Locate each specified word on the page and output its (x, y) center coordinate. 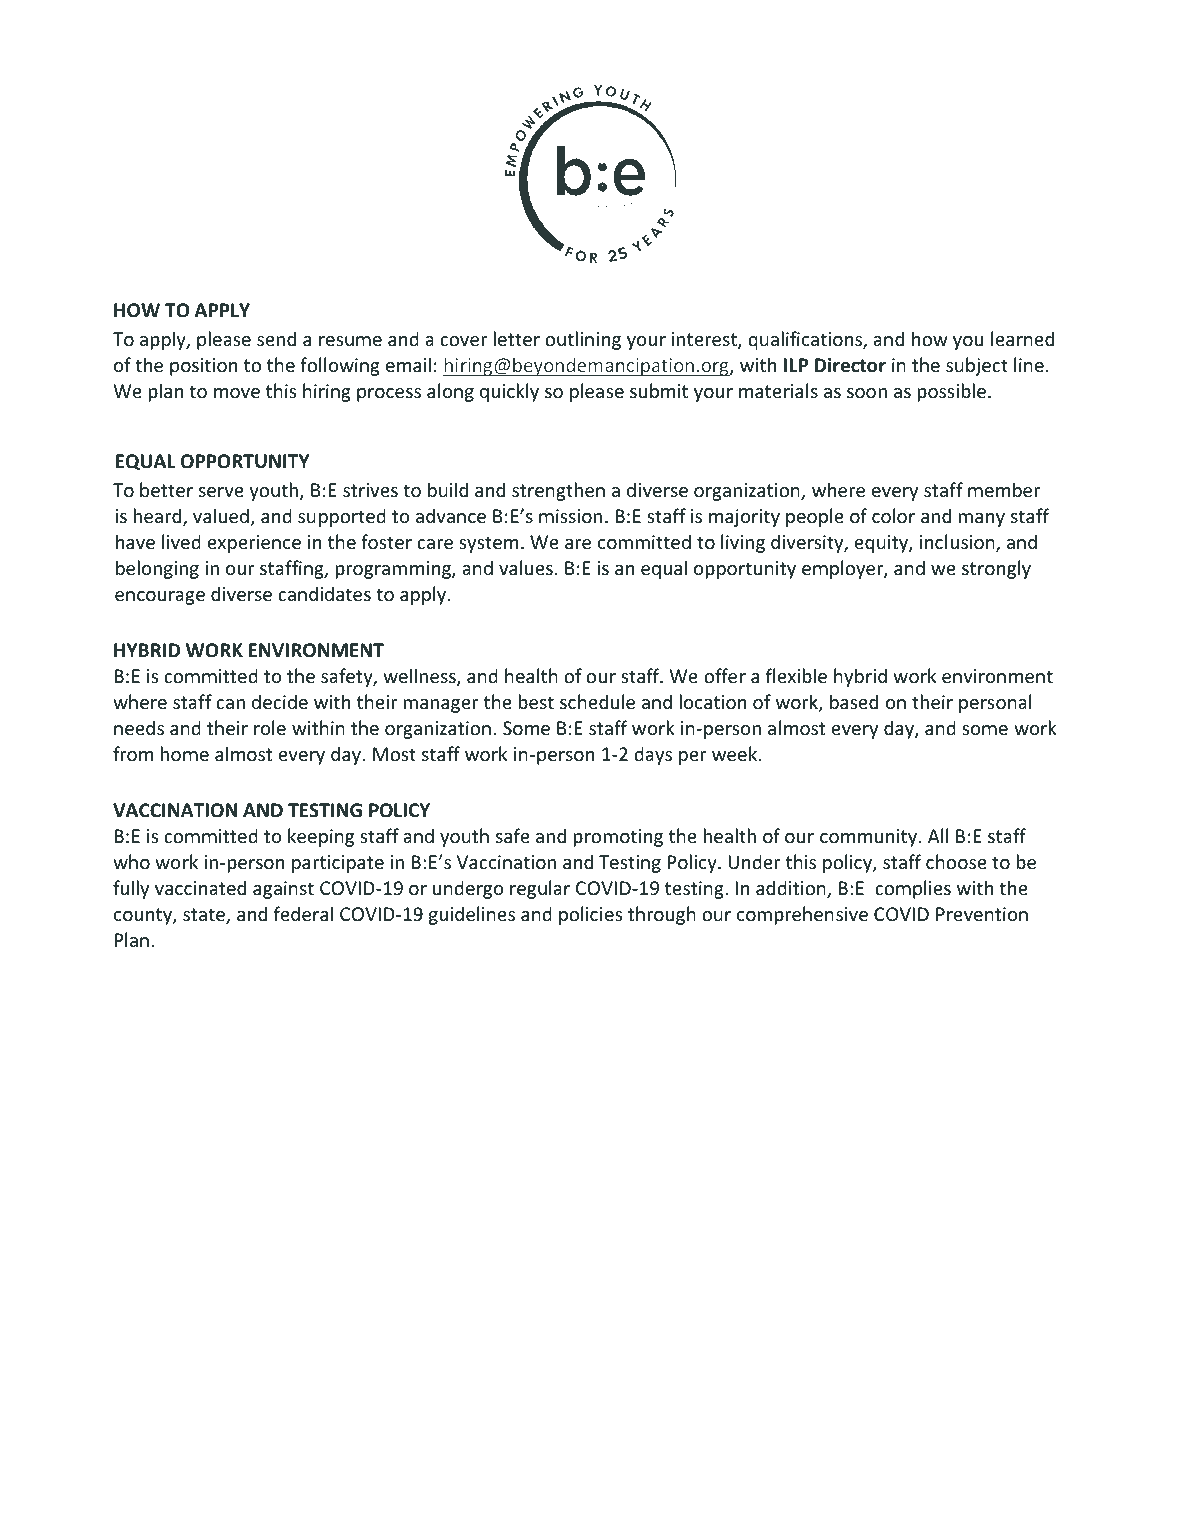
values (526, 567)
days (653, 755)
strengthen (558, 491)
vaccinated (200, 887)
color (893, 515)
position (203, 367)
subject (977, 366)
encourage (160, 598)
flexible (796, 675)
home (185, 753)
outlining (583, 340)
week (736, 753)
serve (221, 492)
